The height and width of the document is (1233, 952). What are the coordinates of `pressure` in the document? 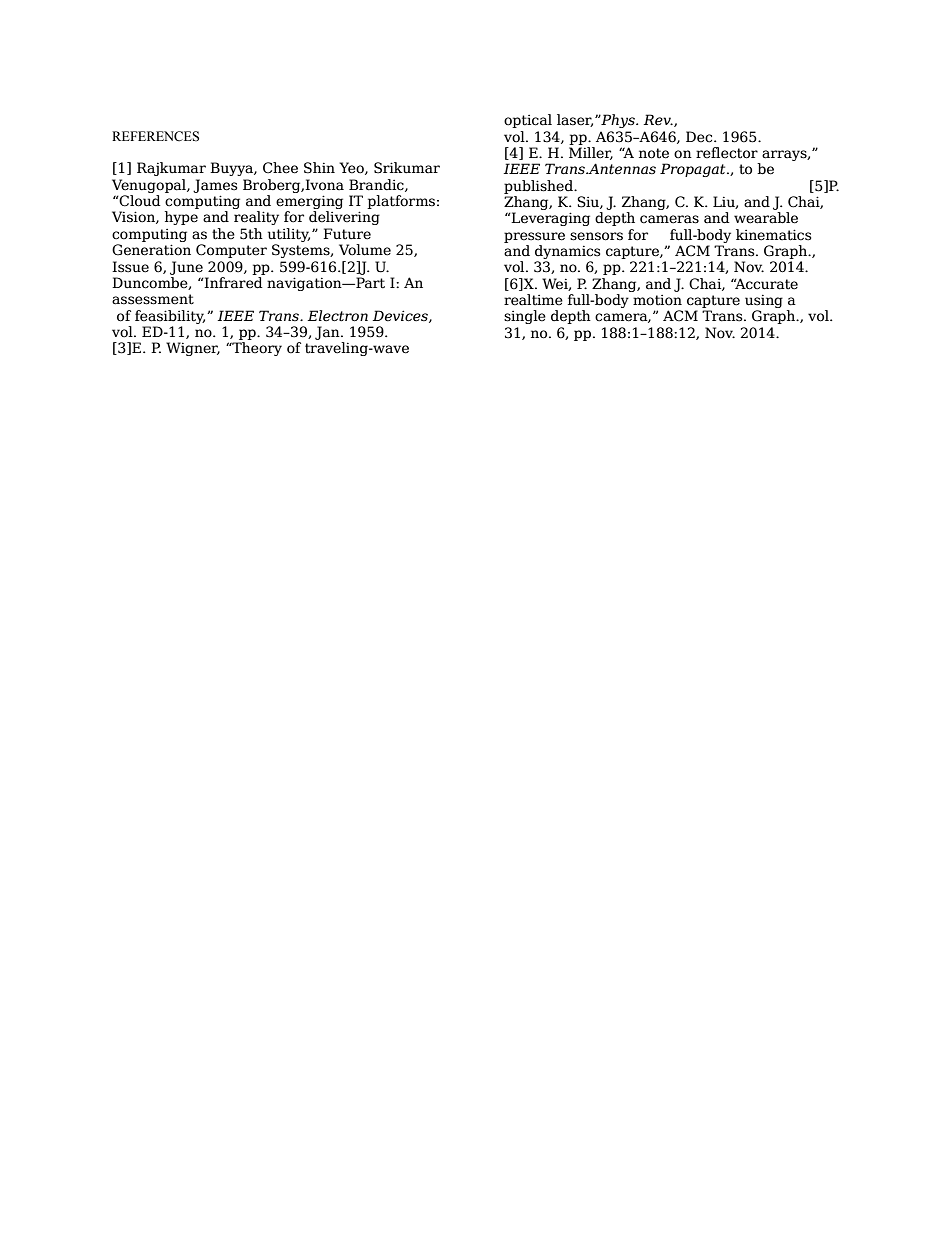 It's located at (534, 237).
